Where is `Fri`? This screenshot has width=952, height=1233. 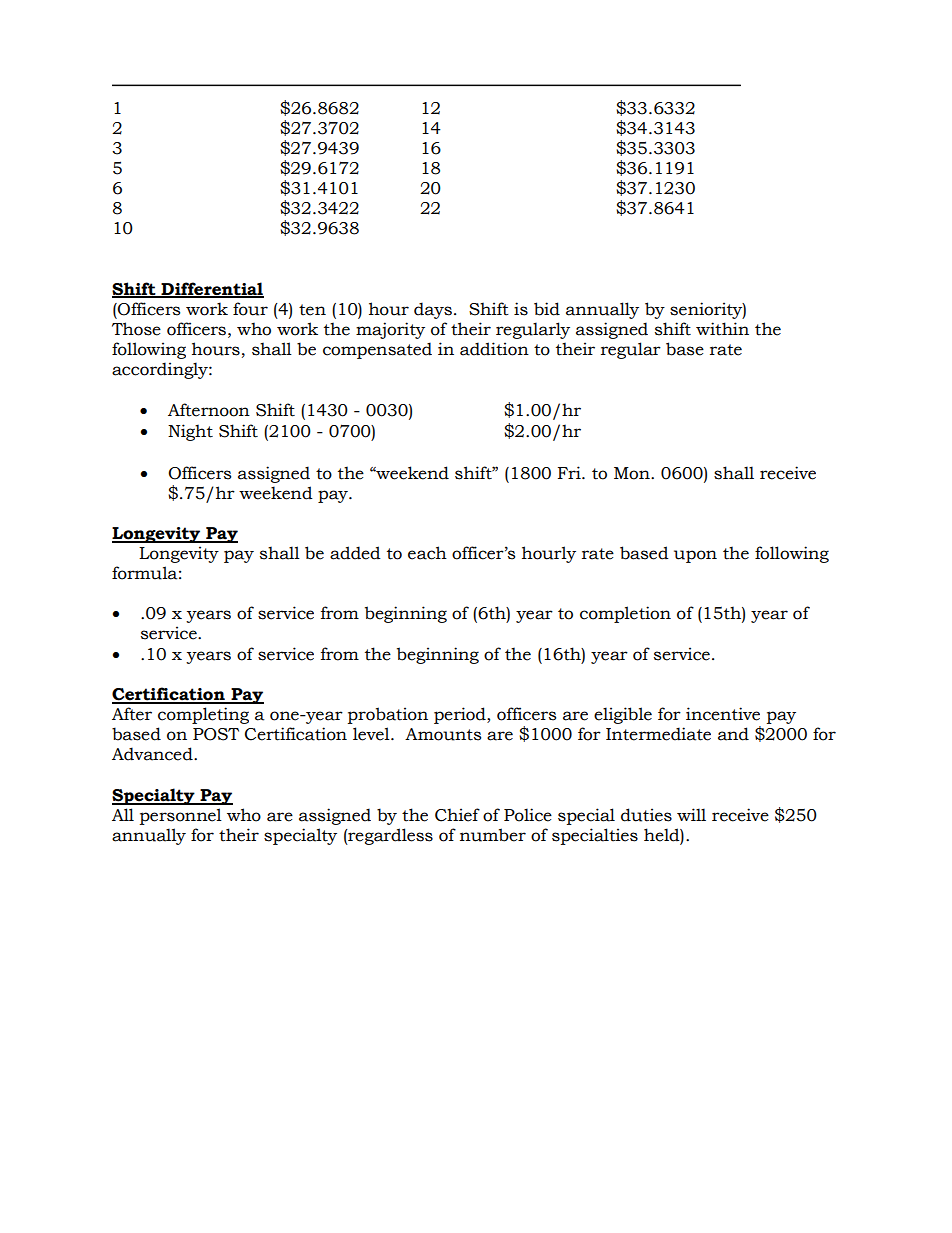 Fri is located at coordinates (570, 472).
